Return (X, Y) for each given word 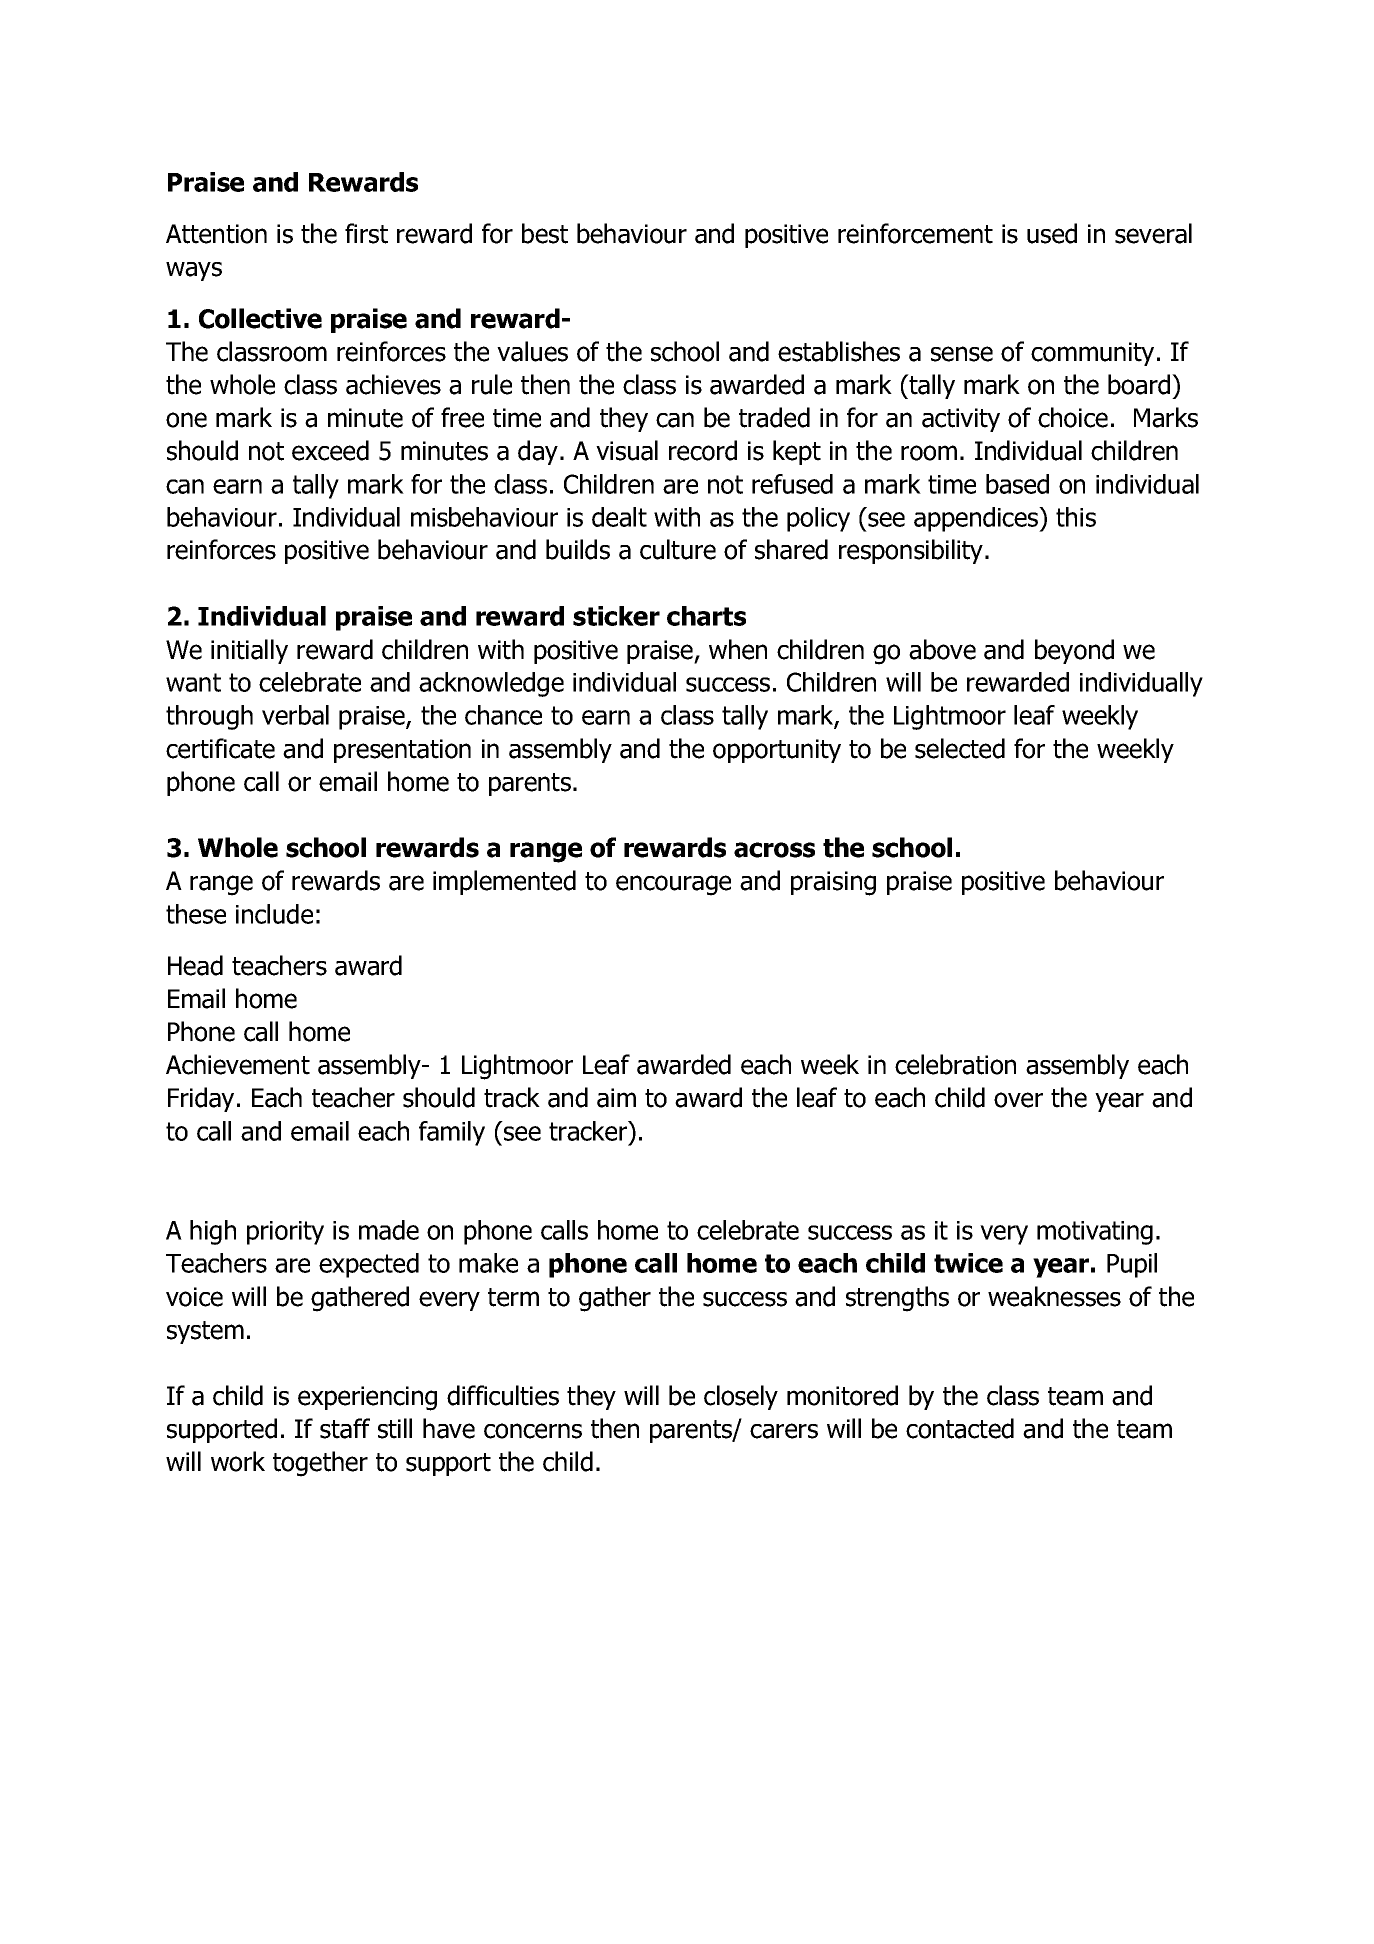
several (1153, 233)
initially (249, 651)
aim (616, 1098)
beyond (1074, 651)
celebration (955, 1064)
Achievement (238, 1064)
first (366, 233)
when (738, 649)
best (545, 233)
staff (345, 1428)
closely (741, 1397)
